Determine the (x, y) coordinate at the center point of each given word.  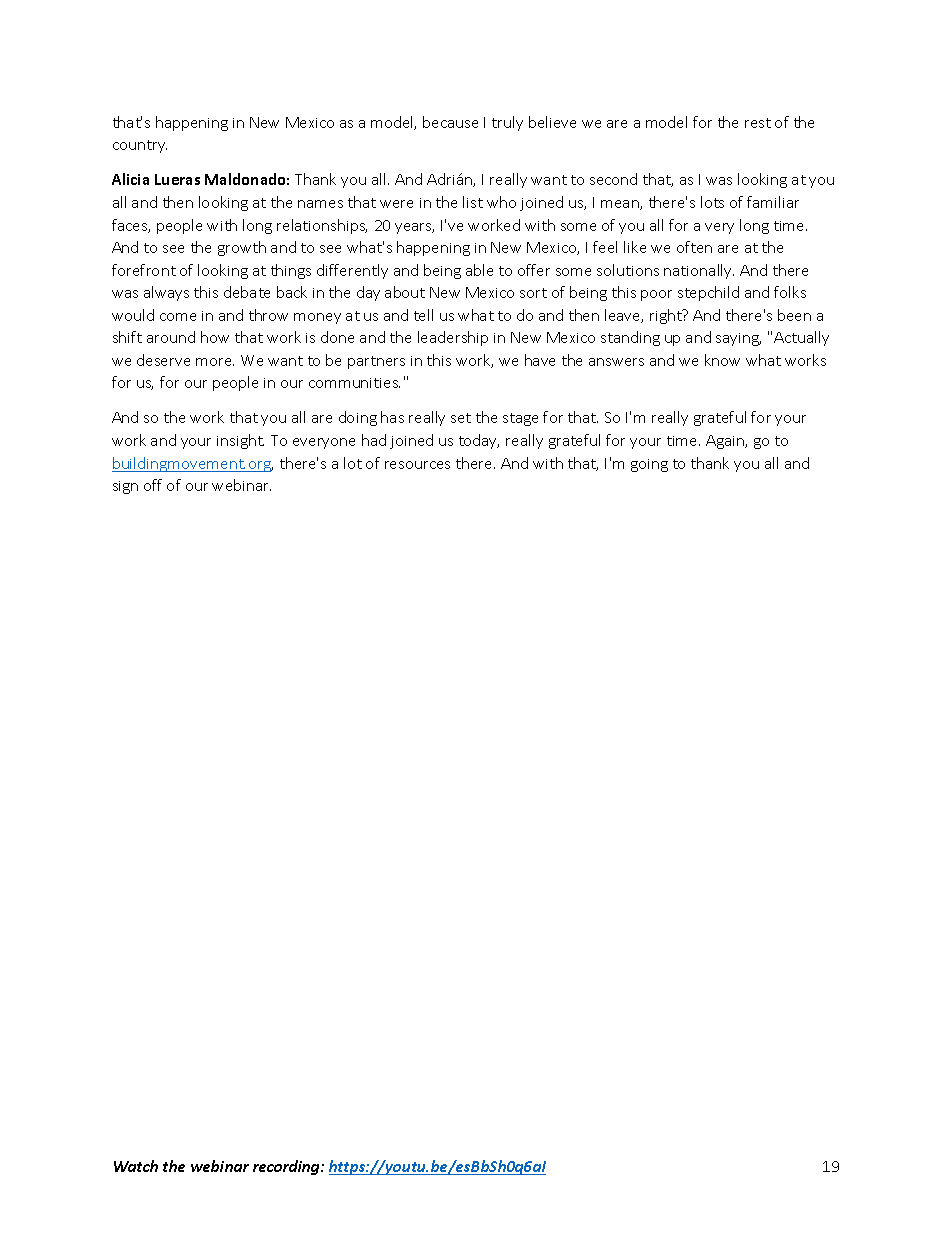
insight (240, 441)
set (461, 418)
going (649, 465)
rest (758, 123)
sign (125, 487)
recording (287, 1167)
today (479, 441)
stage (520, 419)
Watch (136, 1166)
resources (417, 465)
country (140, 146)
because (450, 122)
